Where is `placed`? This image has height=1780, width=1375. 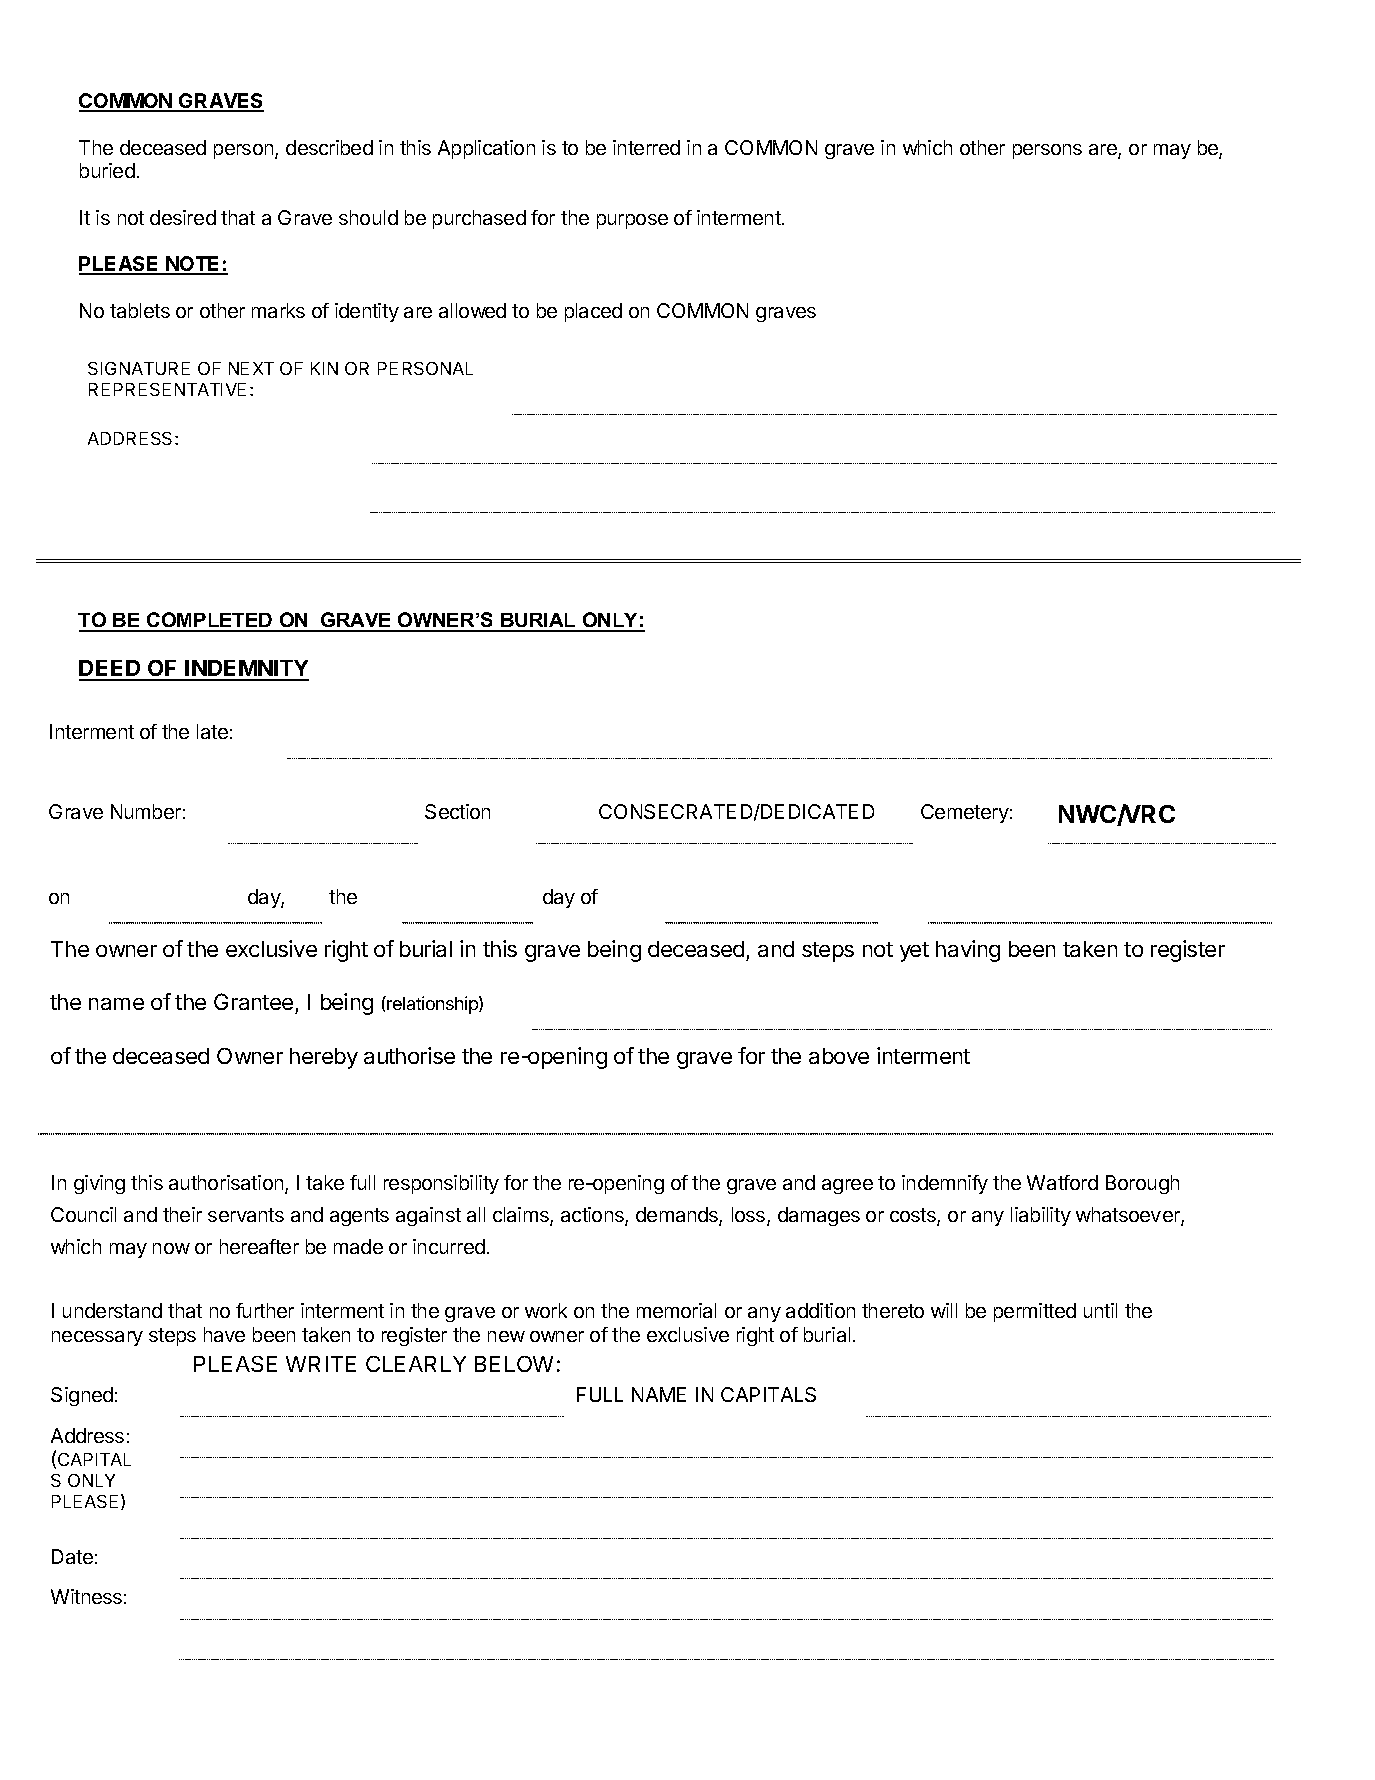 placed is located at coordinates (593, 312).
